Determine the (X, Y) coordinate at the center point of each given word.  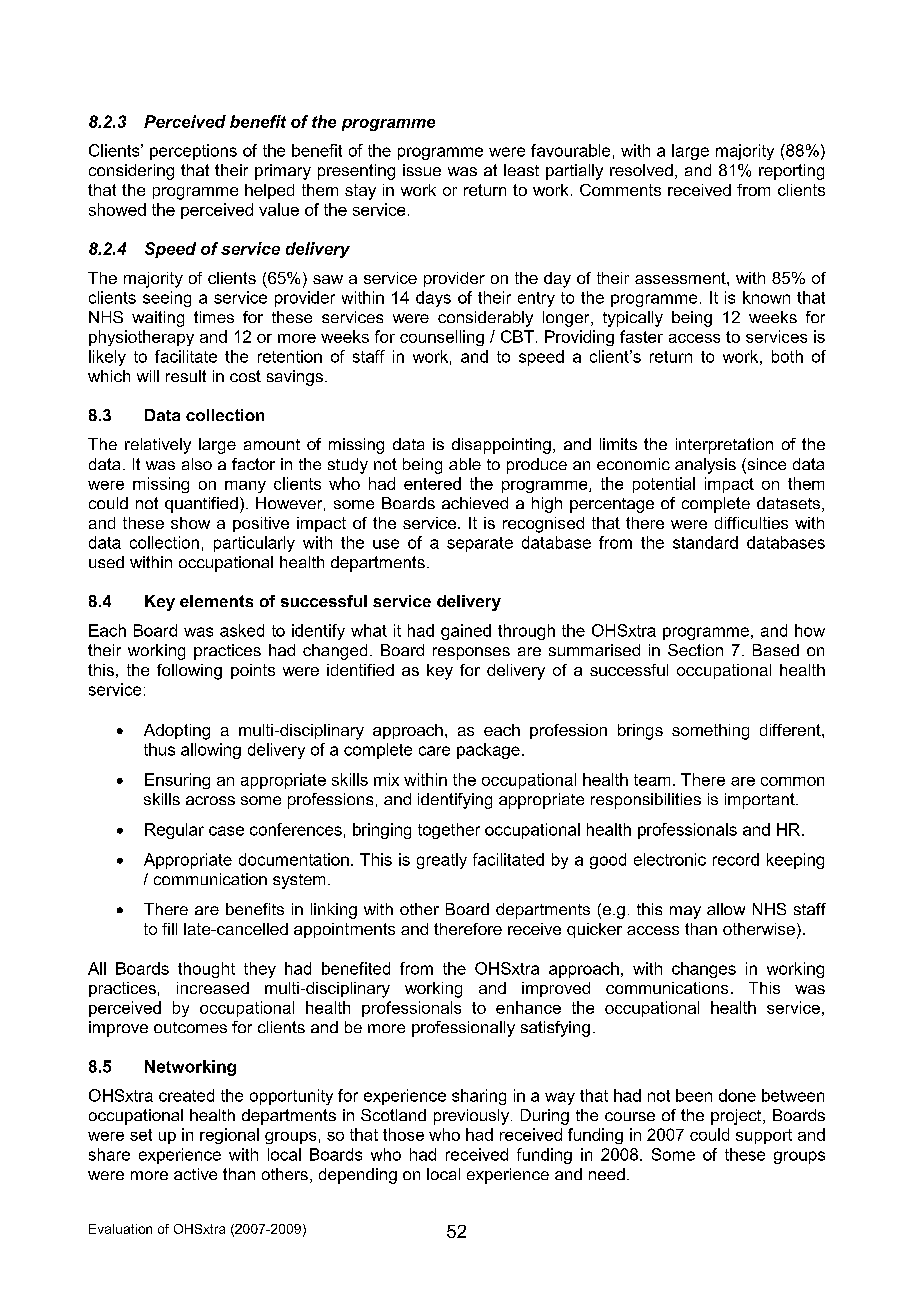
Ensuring (177, 781)
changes (704, 970)
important (761, 801)
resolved (641, 170)
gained (466, 632)
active (195, 1174)
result (186, 376)
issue (422, 170)
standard (705, 542)
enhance (528, 1007)
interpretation (724, 446)
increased (213, 988)
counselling (442, 338)
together (449, 831)
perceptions (193, 152)
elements (216, 601)
